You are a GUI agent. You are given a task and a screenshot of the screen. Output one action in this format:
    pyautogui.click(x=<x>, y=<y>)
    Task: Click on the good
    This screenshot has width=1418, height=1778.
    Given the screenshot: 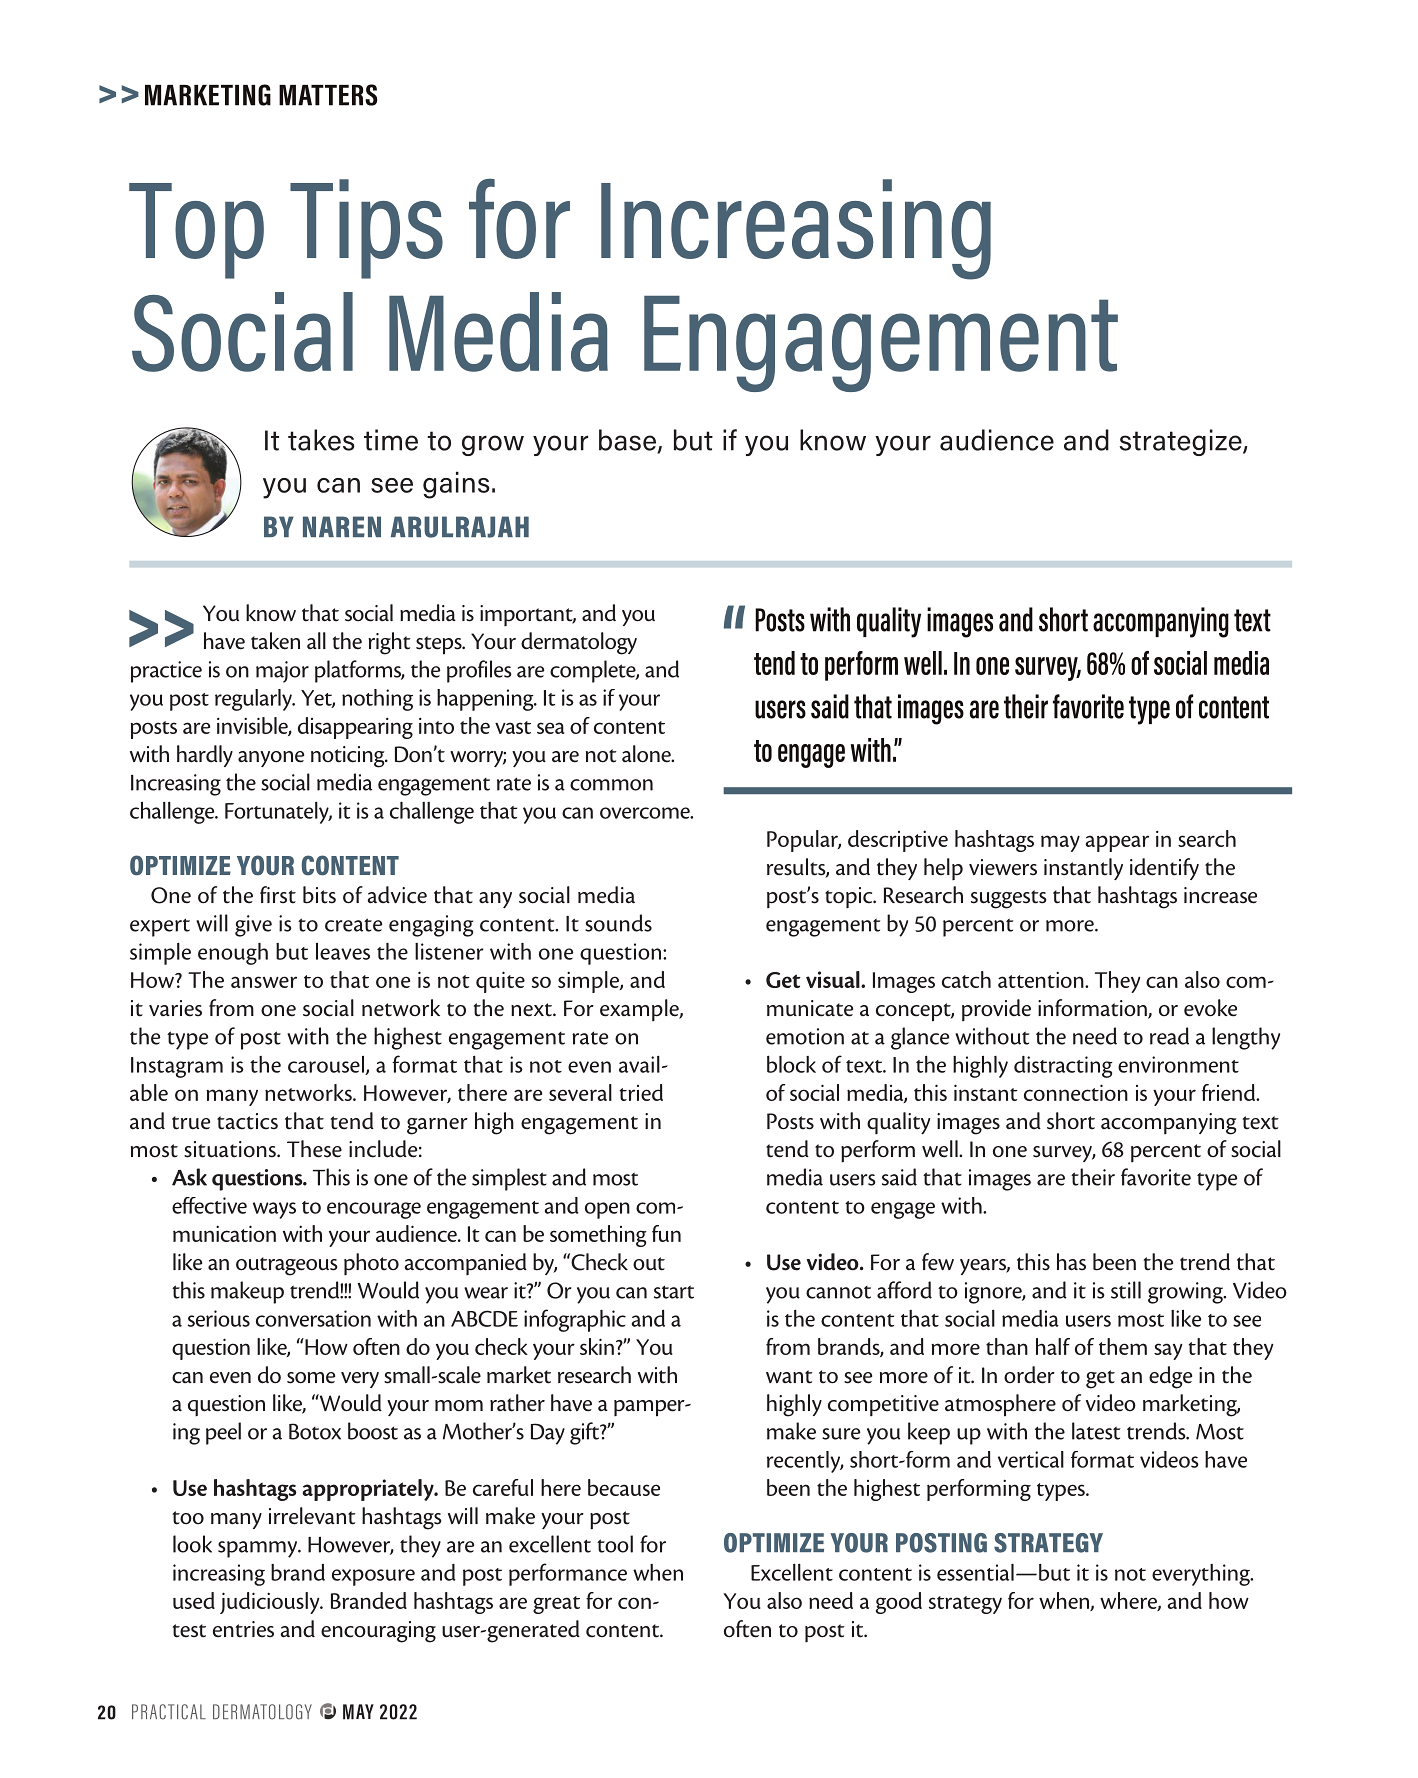 What is the action you would take?
    pyautogui.click(x=899, y=1603)
